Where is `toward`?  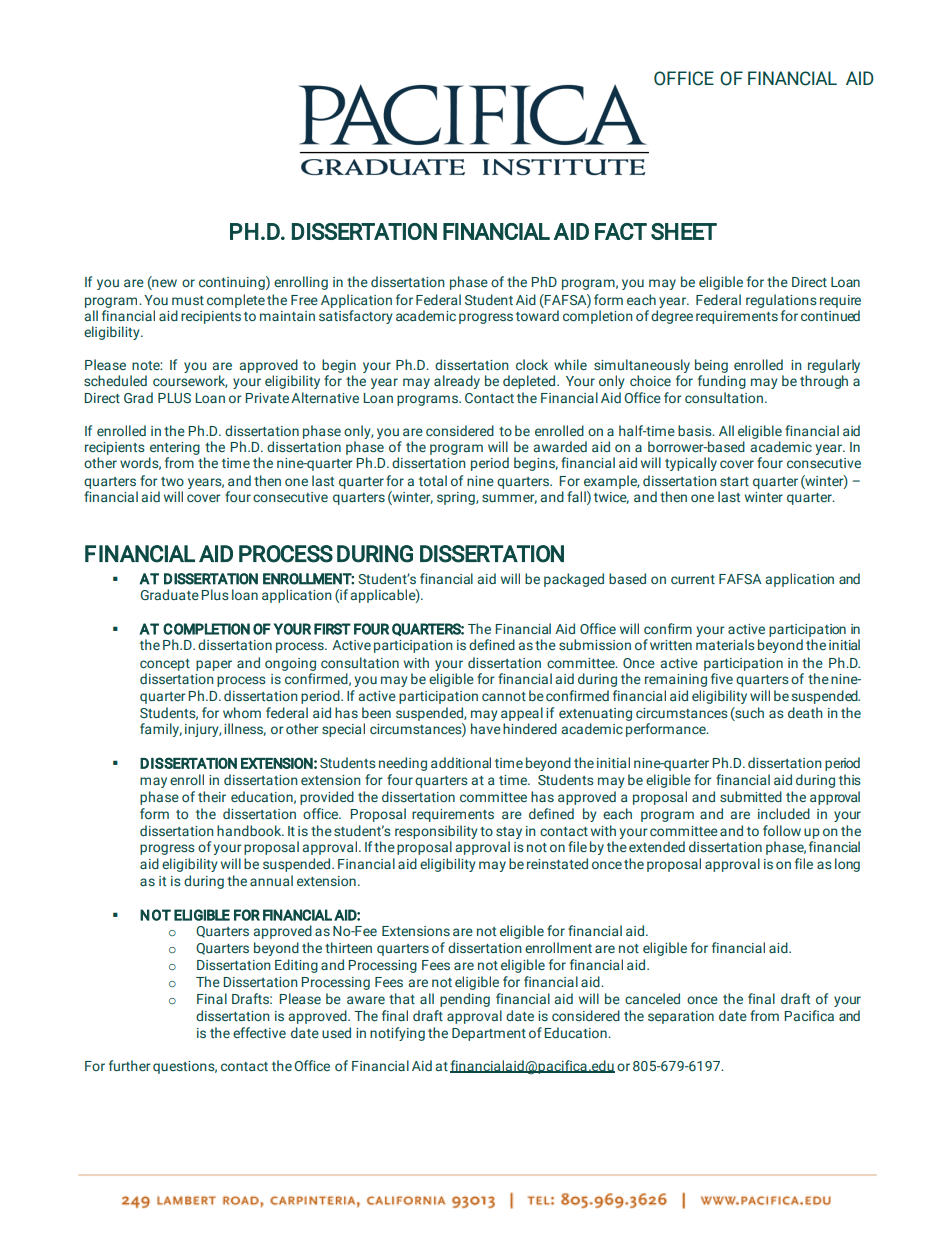 toward is located at coordinates (537, 315).
